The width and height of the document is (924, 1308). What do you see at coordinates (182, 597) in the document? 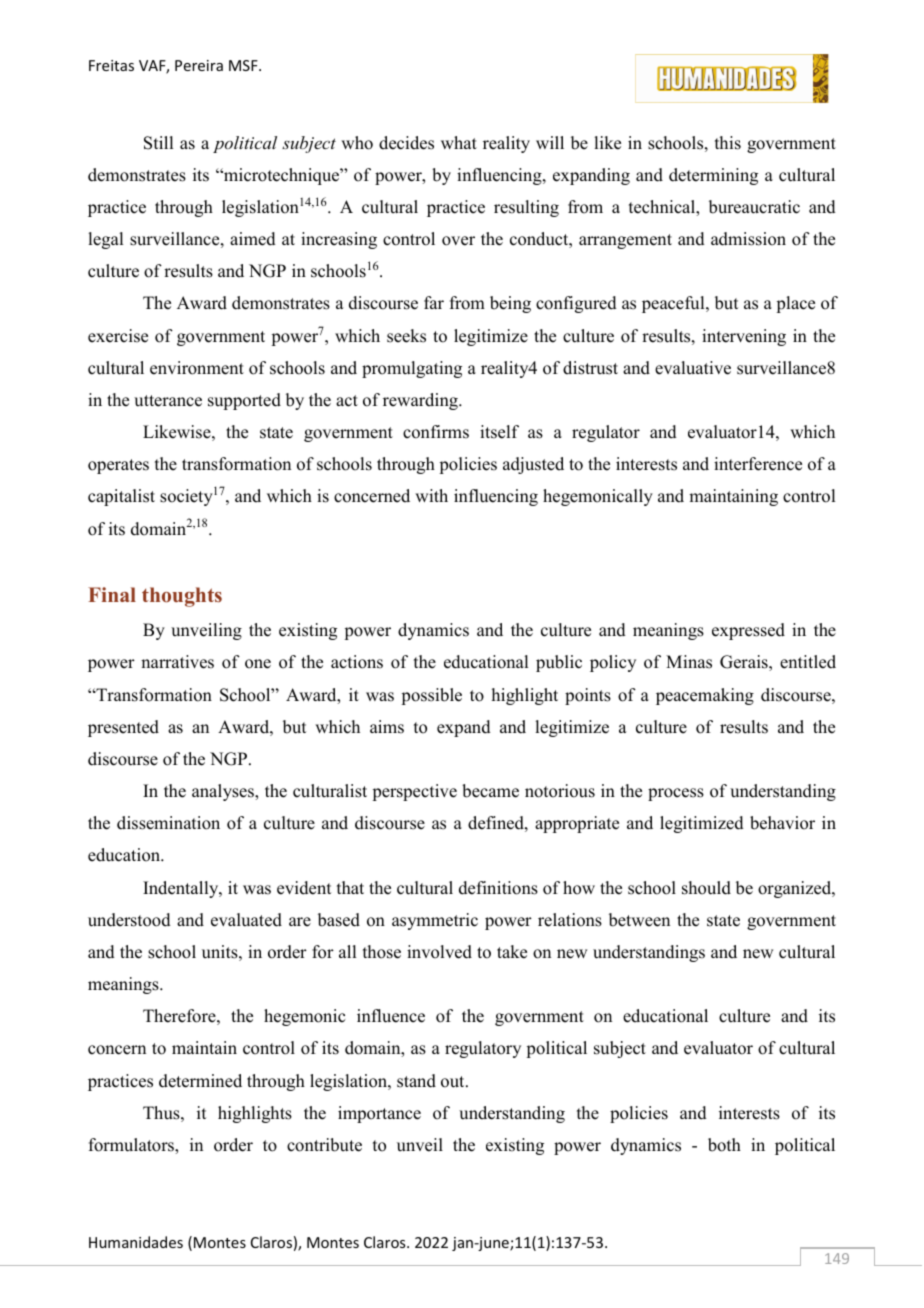
I see `thoughts` at bounding box center [182, 597].
